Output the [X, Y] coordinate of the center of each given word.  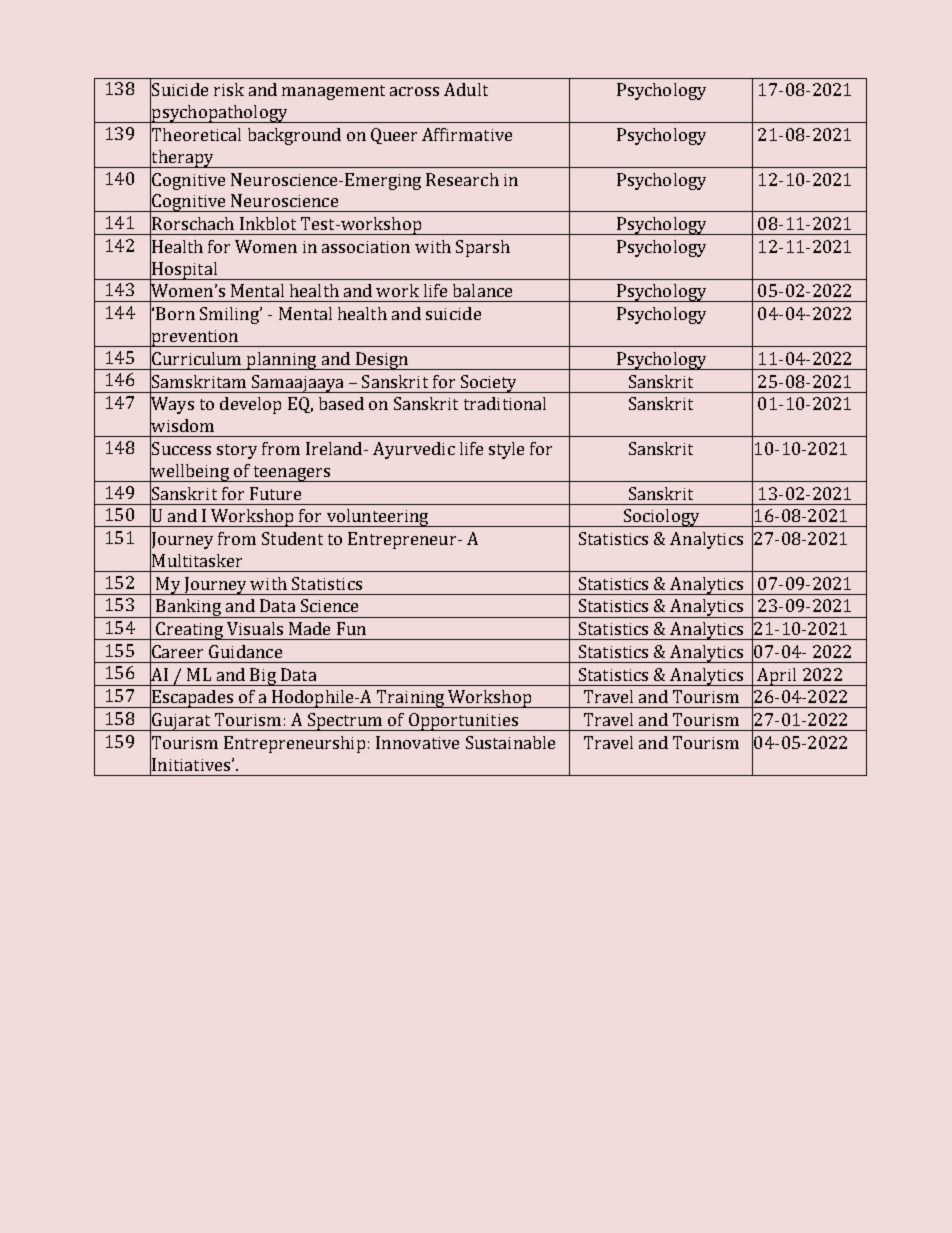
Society [489, 384]
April [777, 677]
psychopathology [219, 114]
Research [462, 179]
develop [250, 405]
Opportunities [463, 722]
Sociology [661, 518]
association [366, 247]
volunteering [377, 518]
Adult [466, 89]
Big [263, 677]
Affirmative [467, 134]
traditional [505, 403]
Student [292, 538]
